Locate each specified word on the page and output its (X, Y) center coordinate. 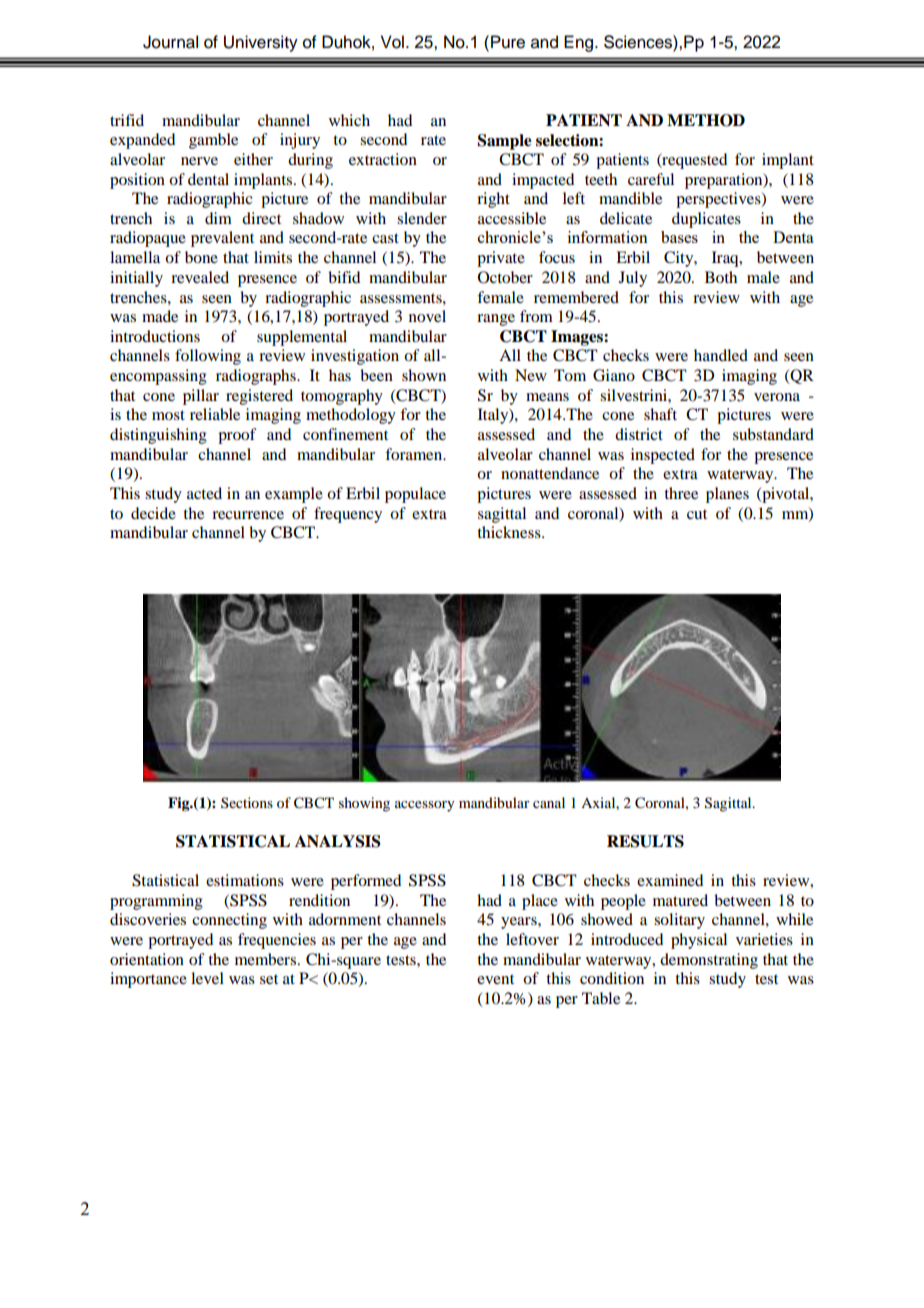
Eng (580, 43)
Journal (170, 42)
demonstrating (709, 961)
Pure (508, 42)
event (495, 979)
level (207, 978)
